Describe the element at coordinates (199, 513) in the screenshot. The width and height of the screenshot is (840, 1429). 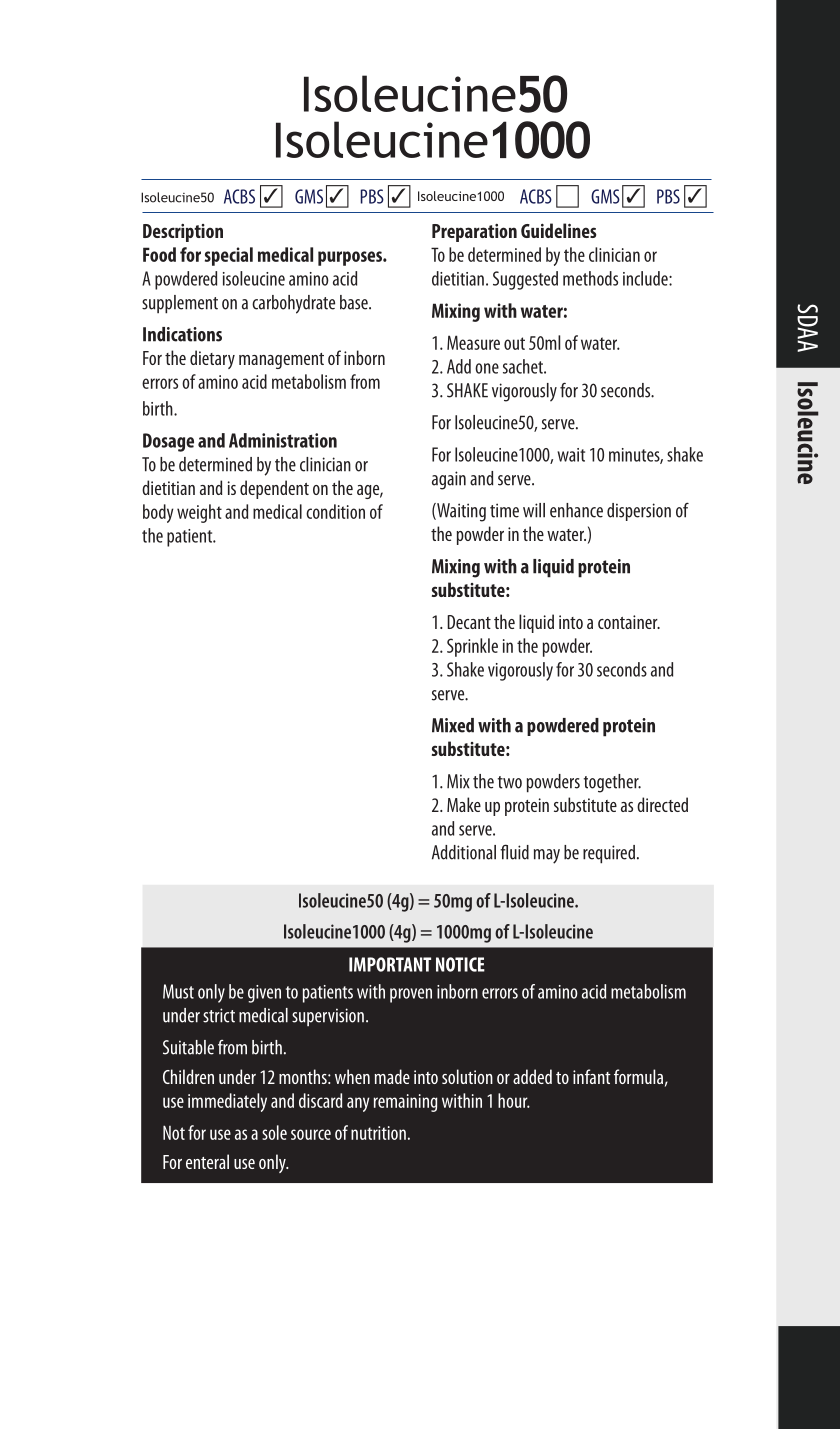
I see `weight` at that location.
